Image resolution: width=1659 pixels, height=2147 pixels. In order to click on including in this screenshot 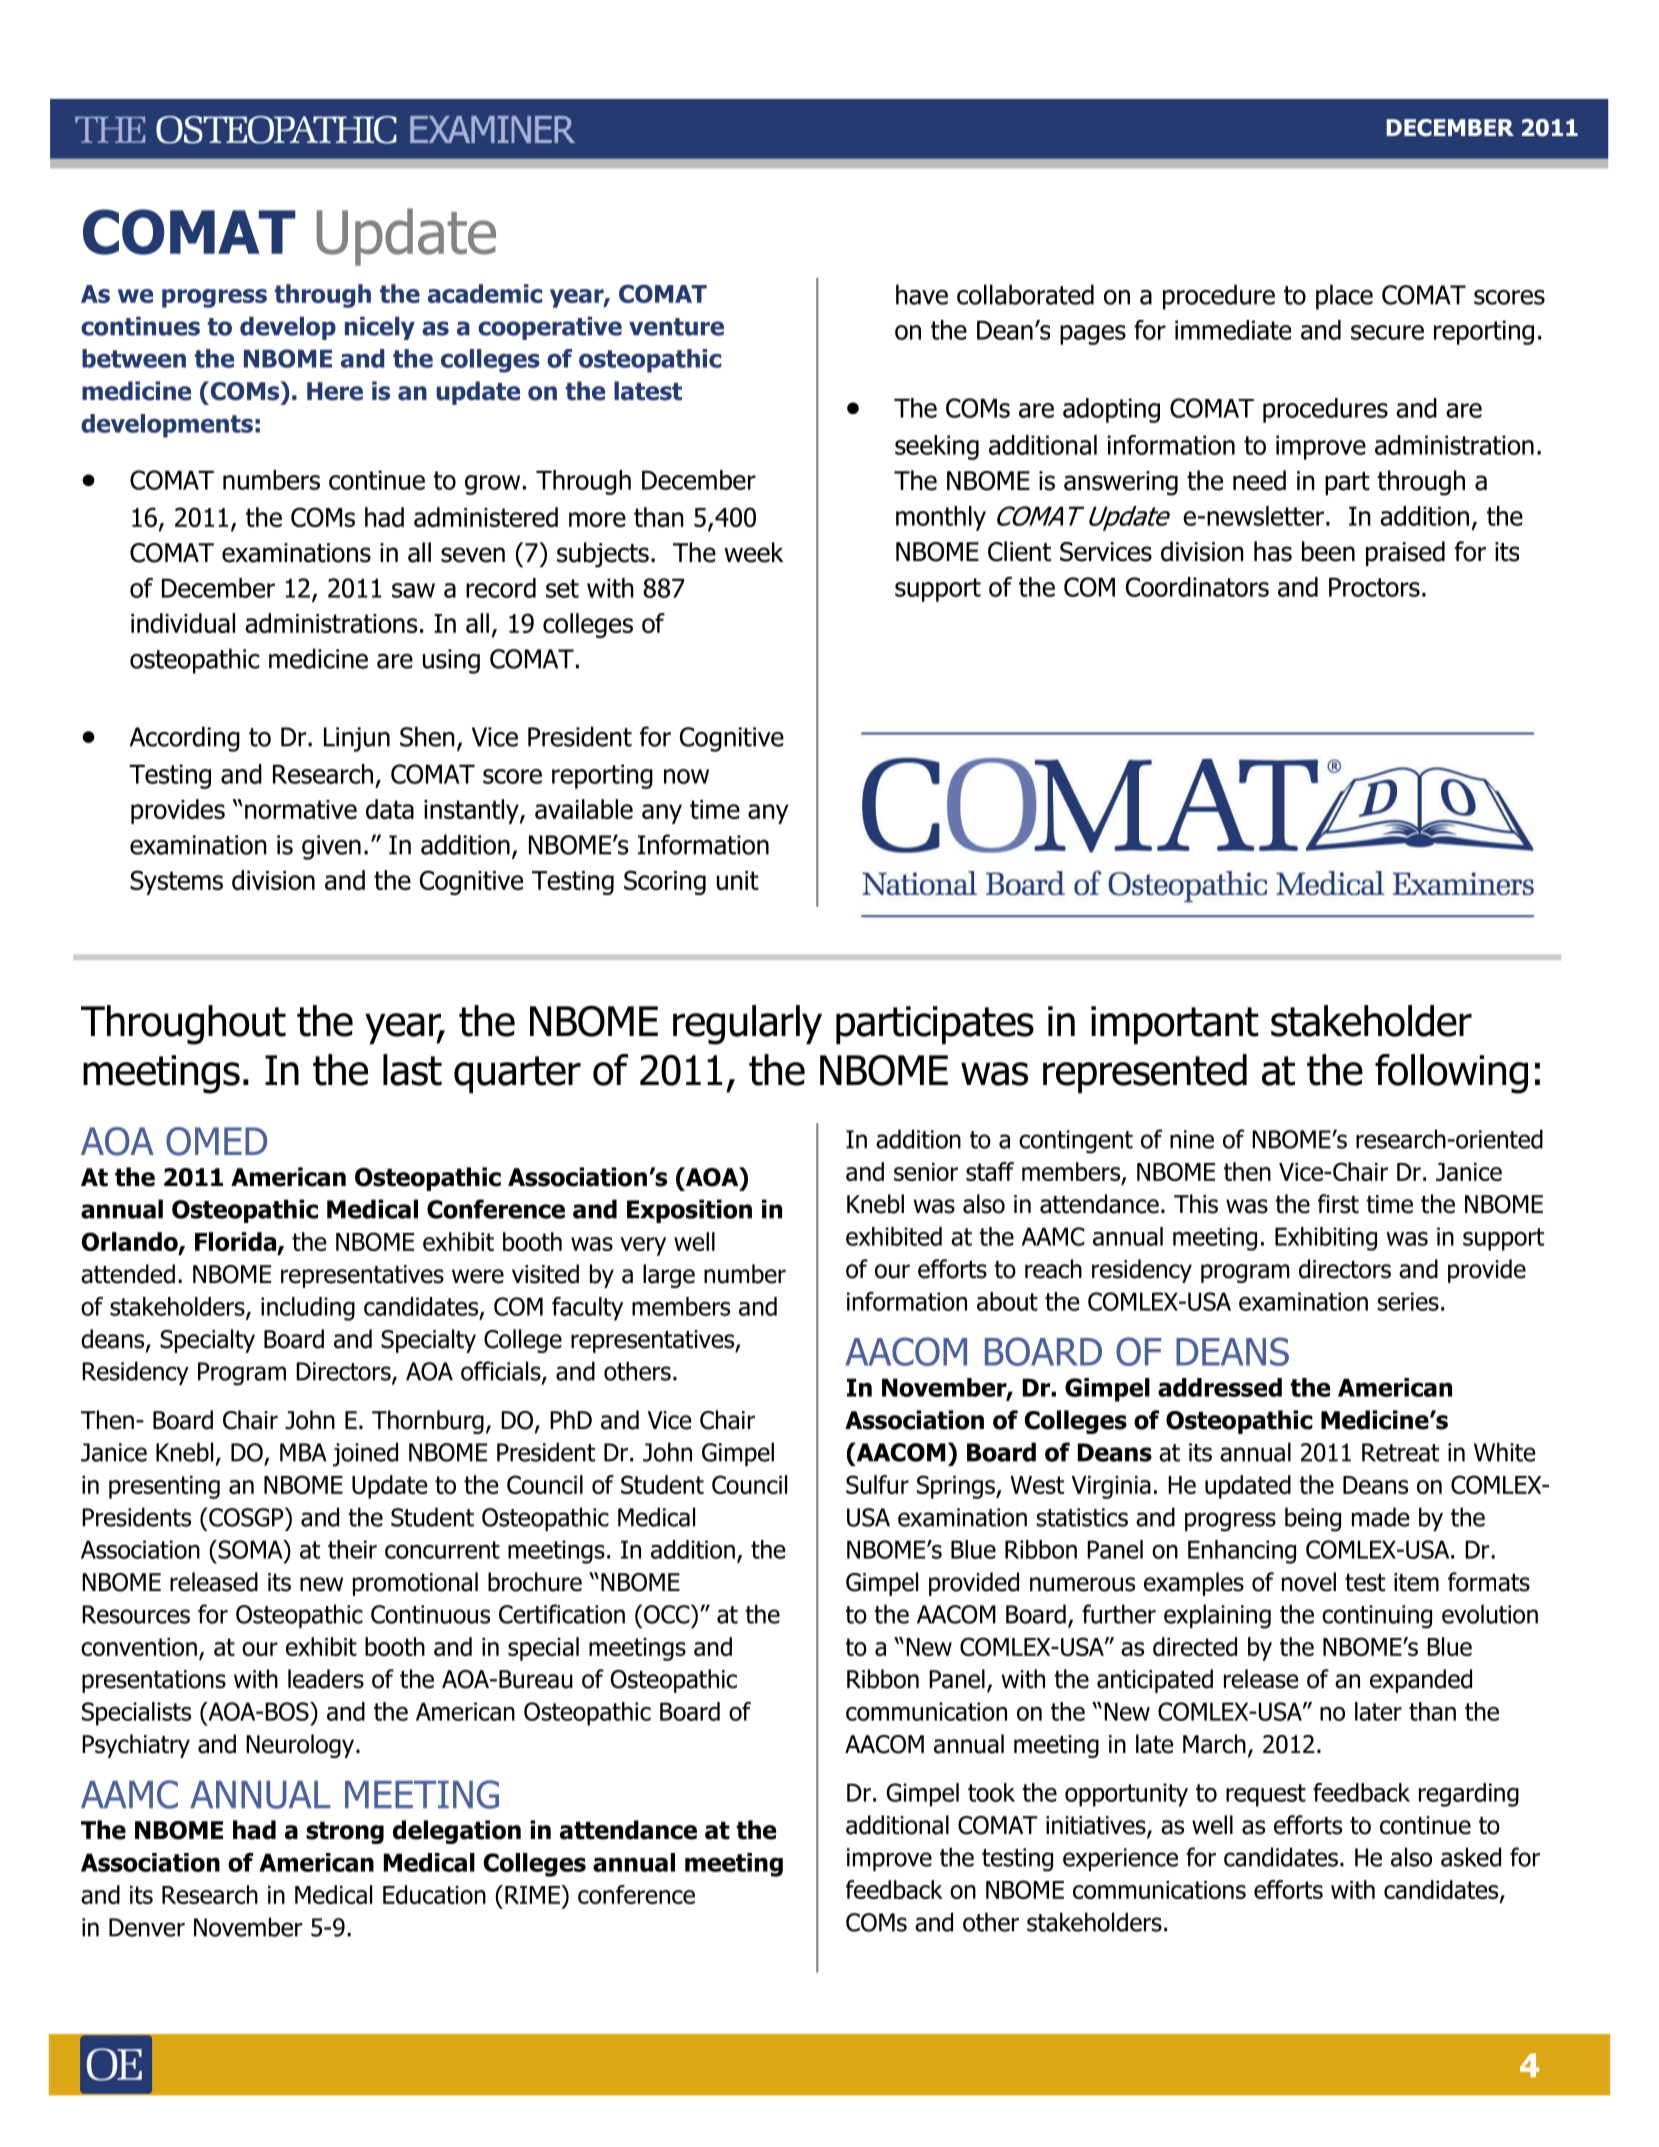, I will do `click(308, 1309)`.
